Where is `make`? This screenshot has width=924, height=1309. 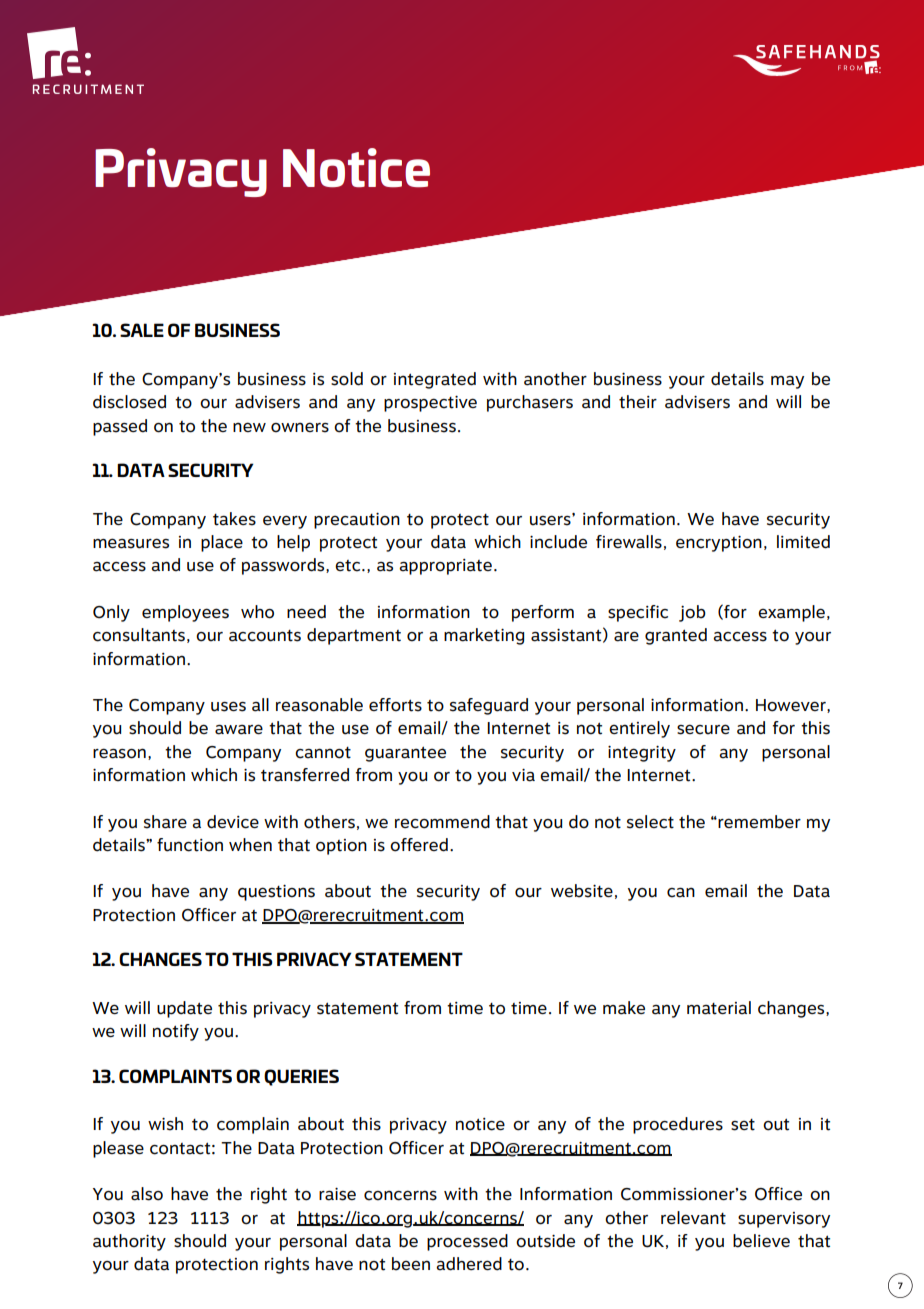
make is located at coordinates (624, 1008).
